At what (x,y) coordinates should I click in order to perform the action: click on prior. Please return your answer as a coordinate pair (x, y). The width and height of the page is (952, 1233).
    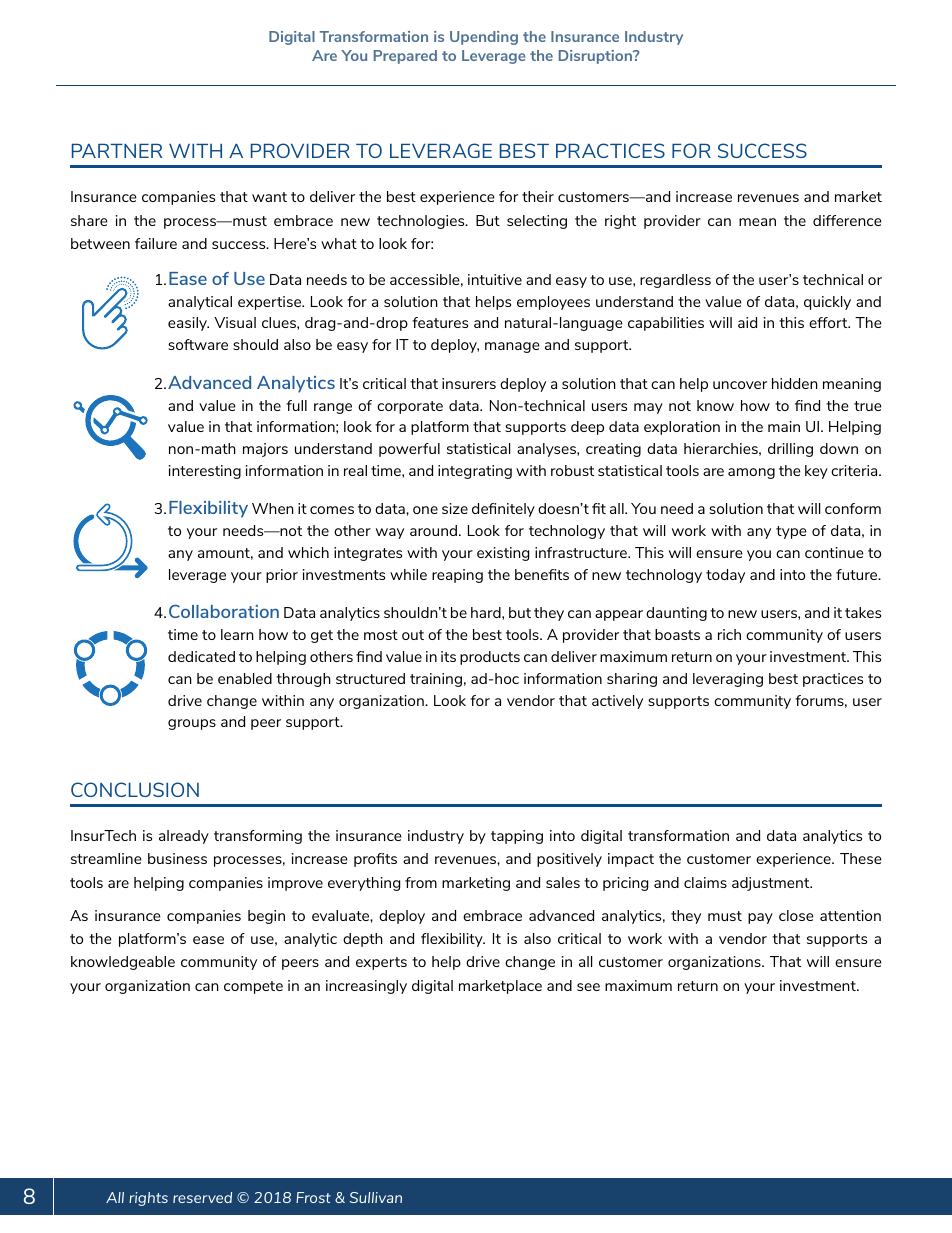
    Looking at the image, I should click on (282, 576).
